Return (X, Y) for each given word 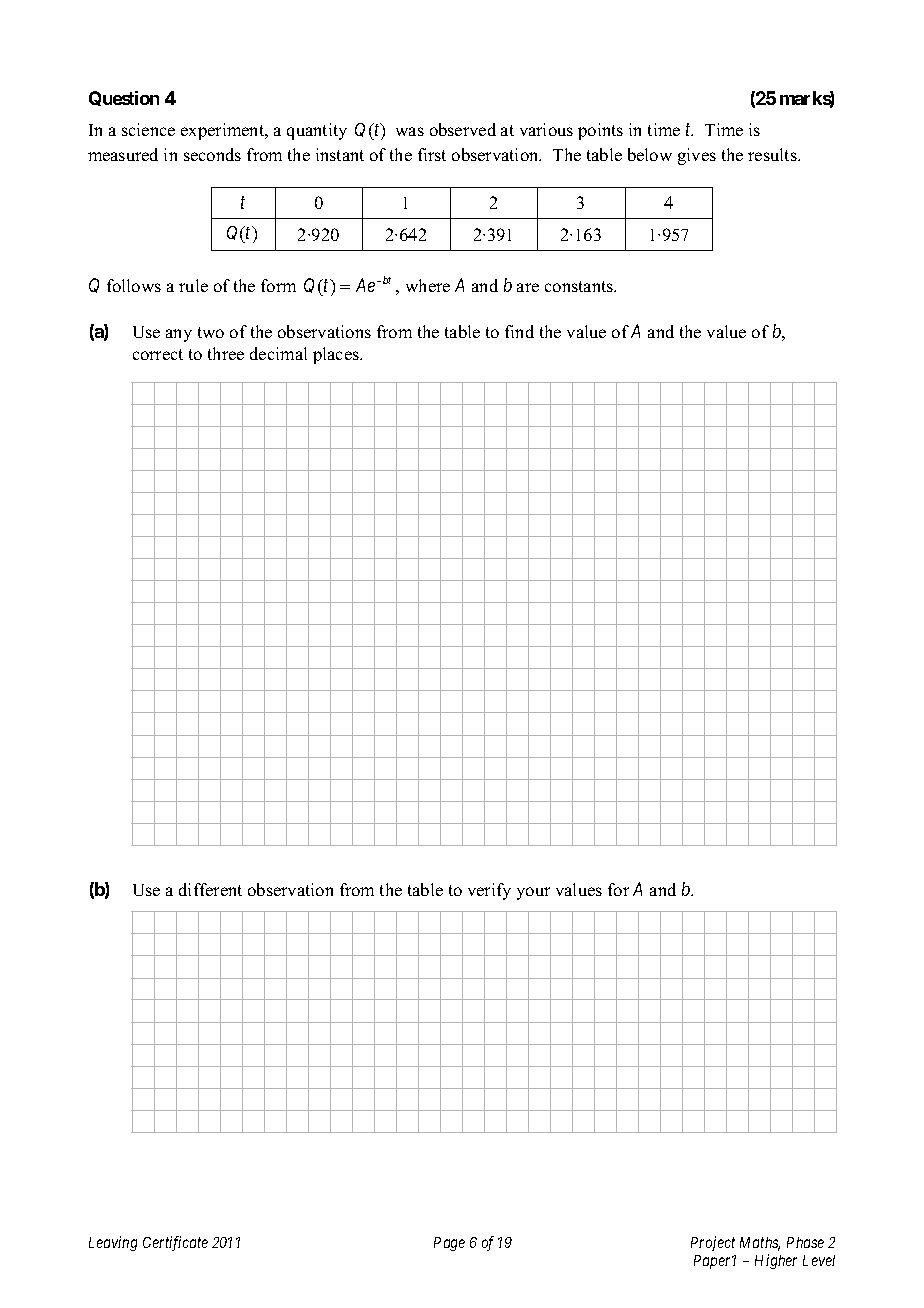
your (533, 893)
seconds (212, 154)
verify (489, 891)
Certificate (175, 1243)
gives (697, 156)
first (432, 154)
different (210, 889)
